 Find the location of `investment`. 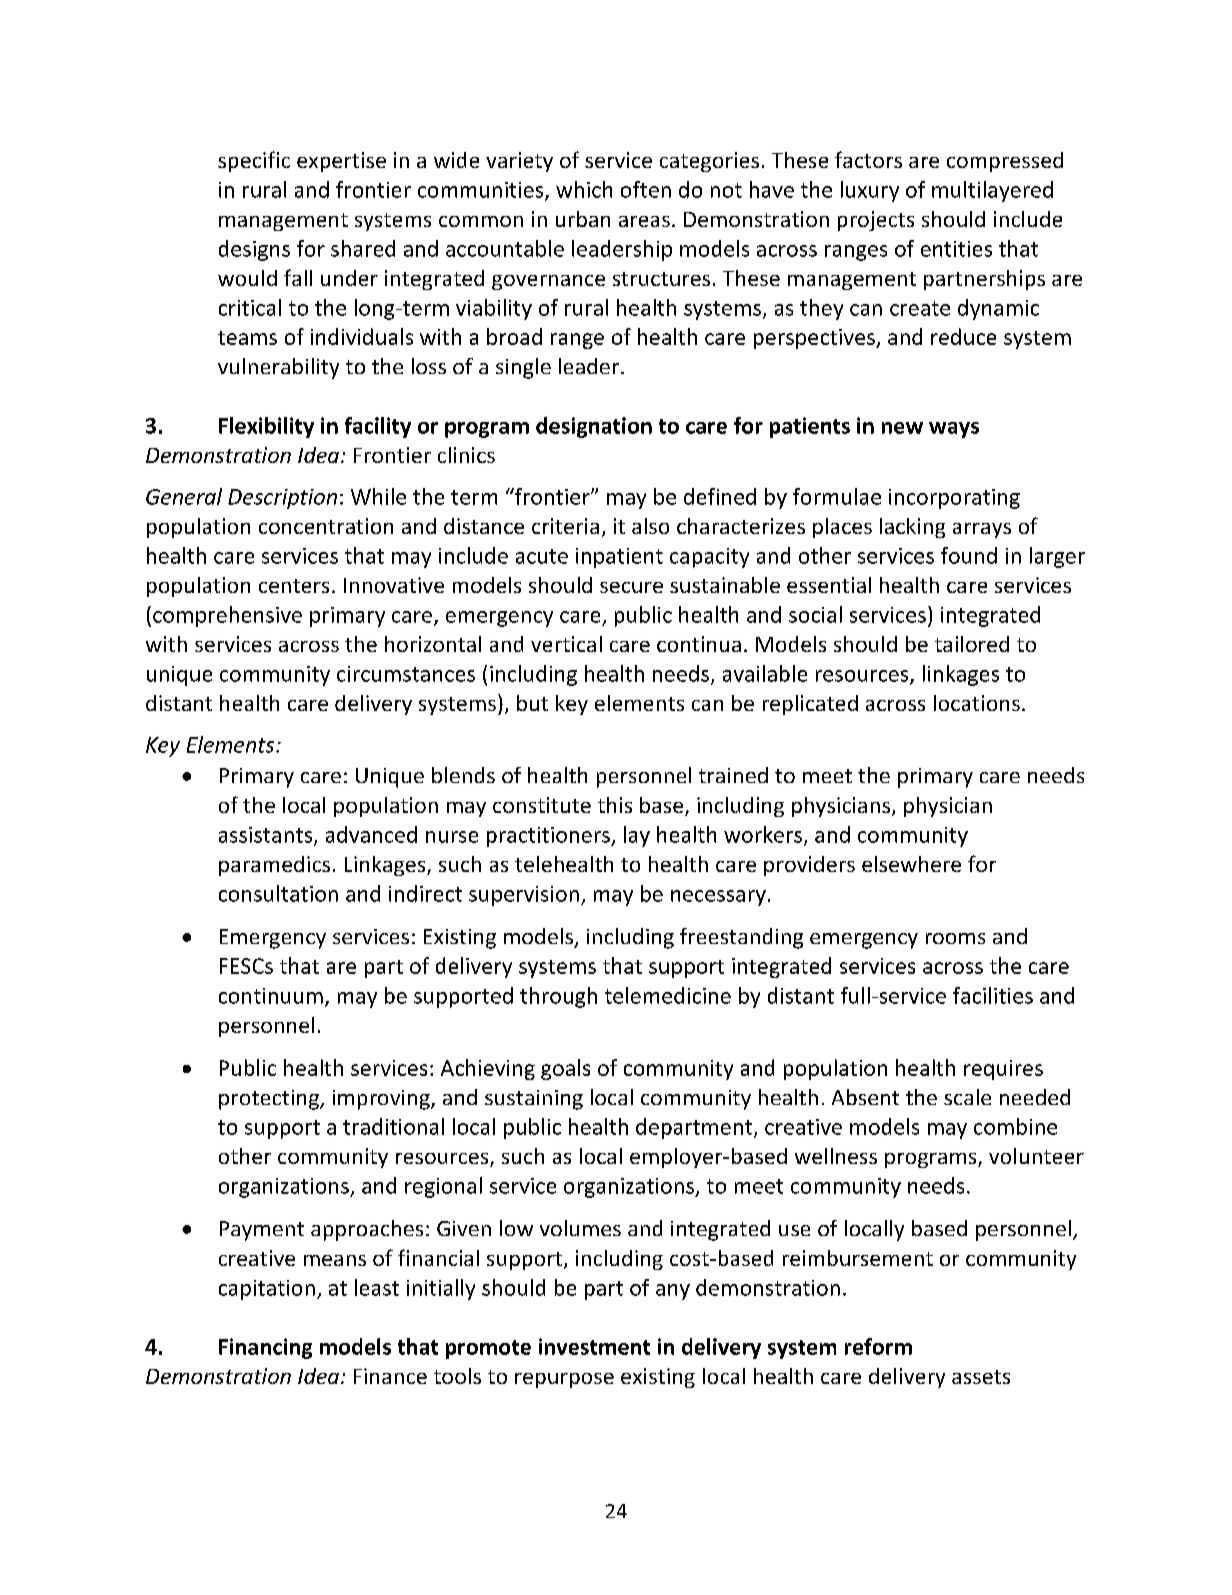

investment is located at coordinates (594, 1346).
